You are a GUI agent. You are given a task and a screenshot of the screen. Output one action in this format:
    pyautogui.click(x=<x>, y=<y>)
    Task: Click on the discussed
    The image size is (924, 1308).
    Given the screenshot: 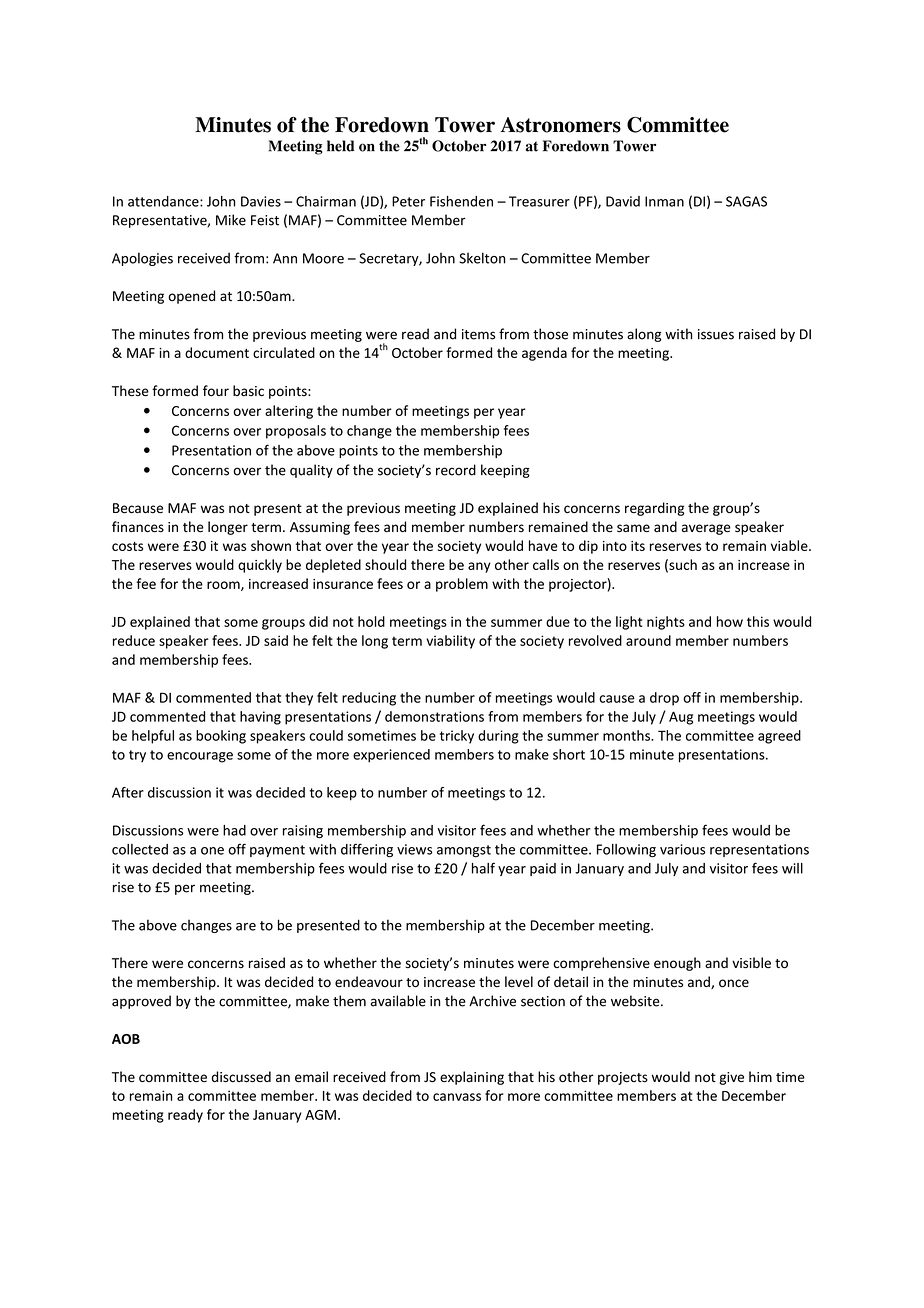 What is the action you would take?
    pyautogui.click(x=241, y=1077)
